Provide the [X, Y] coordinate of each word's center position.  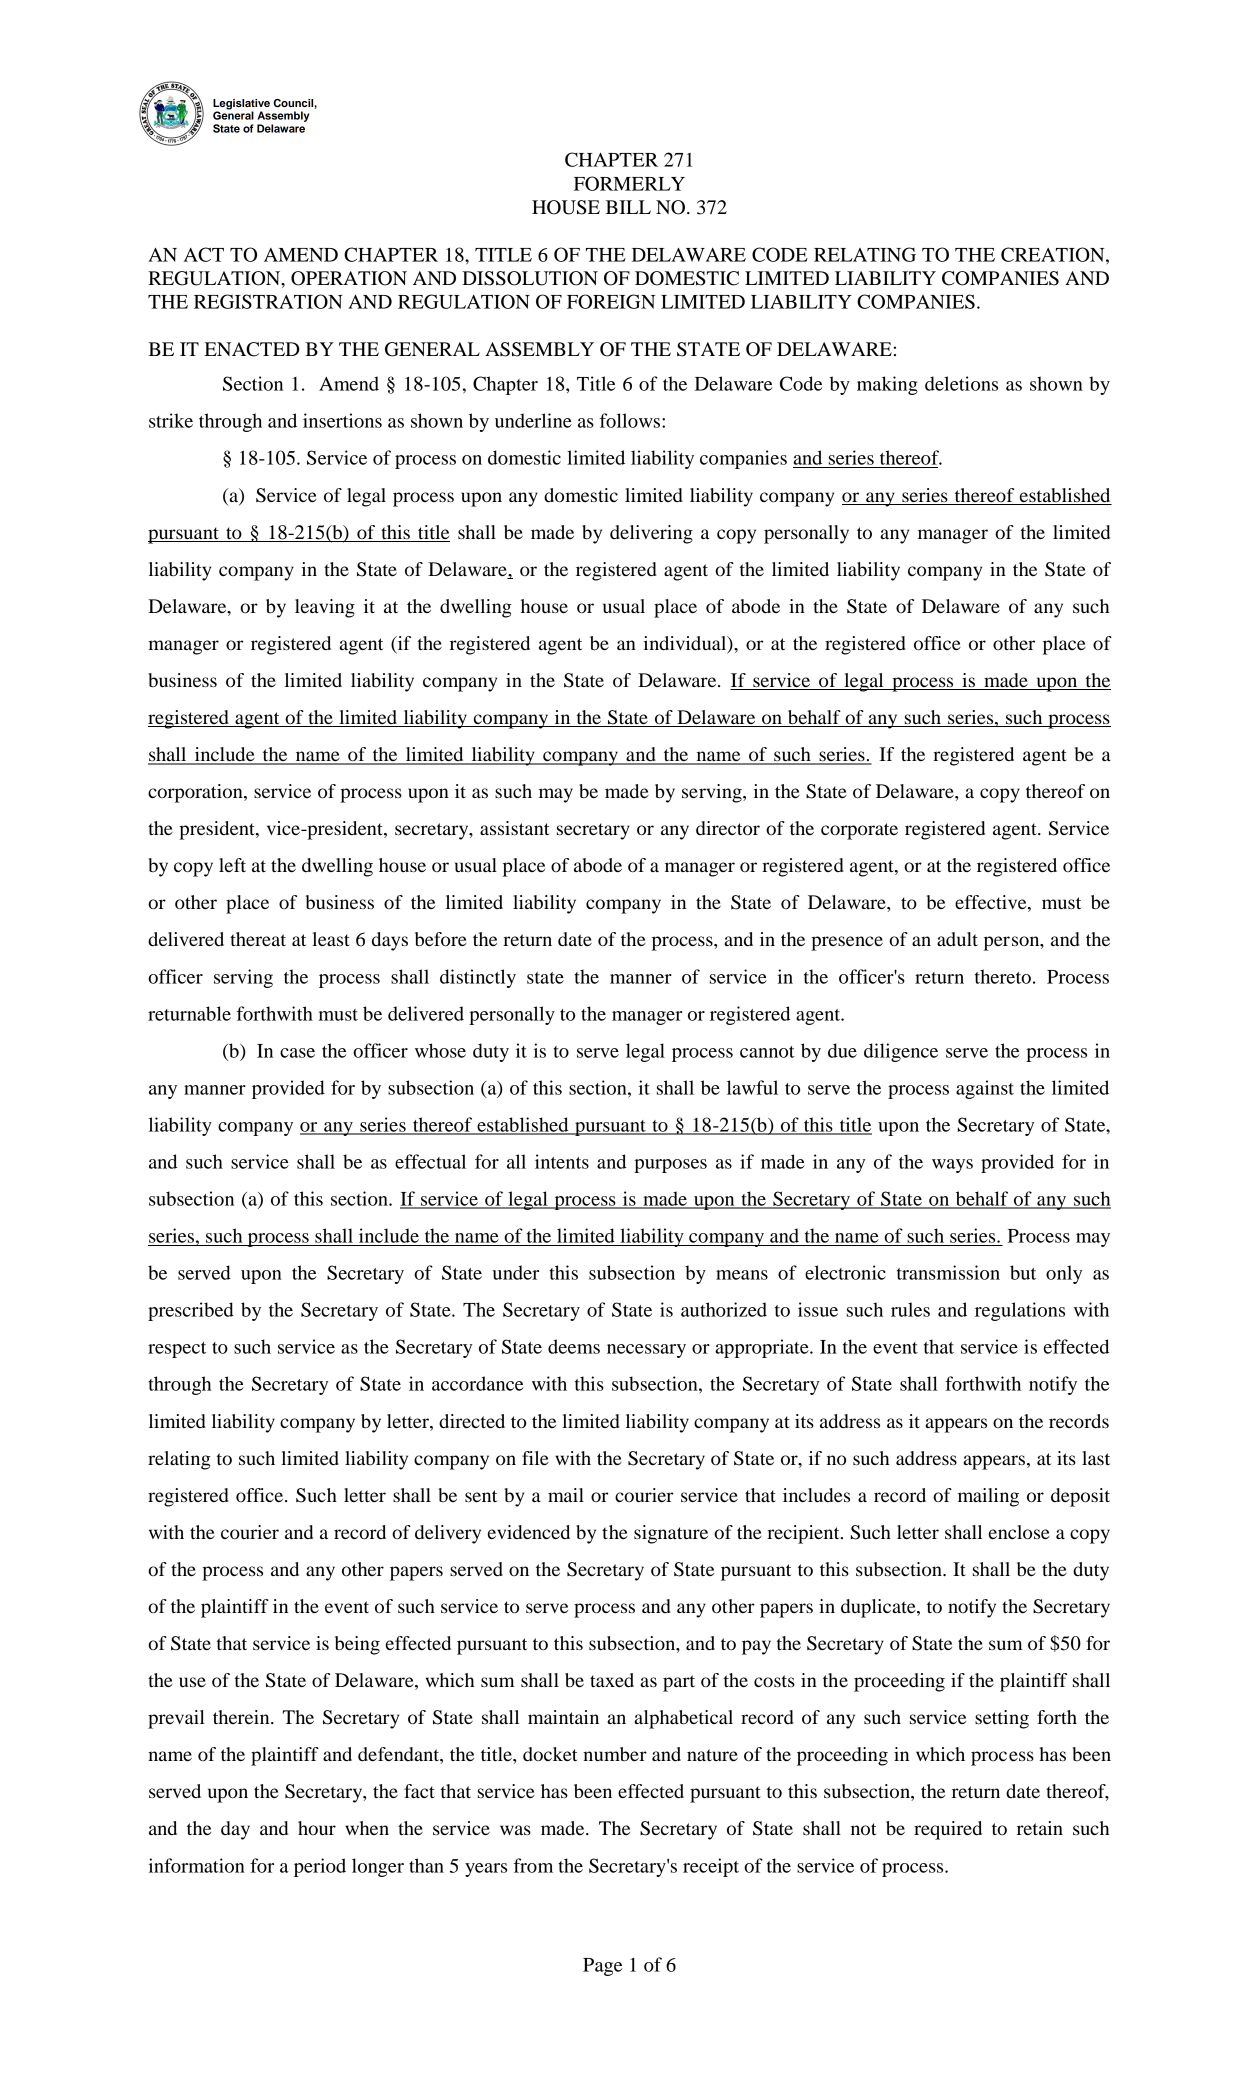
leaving [325, 608]
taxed [612, 1680]
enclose [1019, 1532]
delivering [651, 534]
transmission [948, 1272]
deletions [961, 383]
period [320, 1867]
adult [957, 939]
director [728, 828]
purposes [670, 1166]
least [331, 939]
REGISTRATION [268, 301]
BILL [628, 207]
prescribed [191, 1311]
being [357, 1645]
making [887, 385]
